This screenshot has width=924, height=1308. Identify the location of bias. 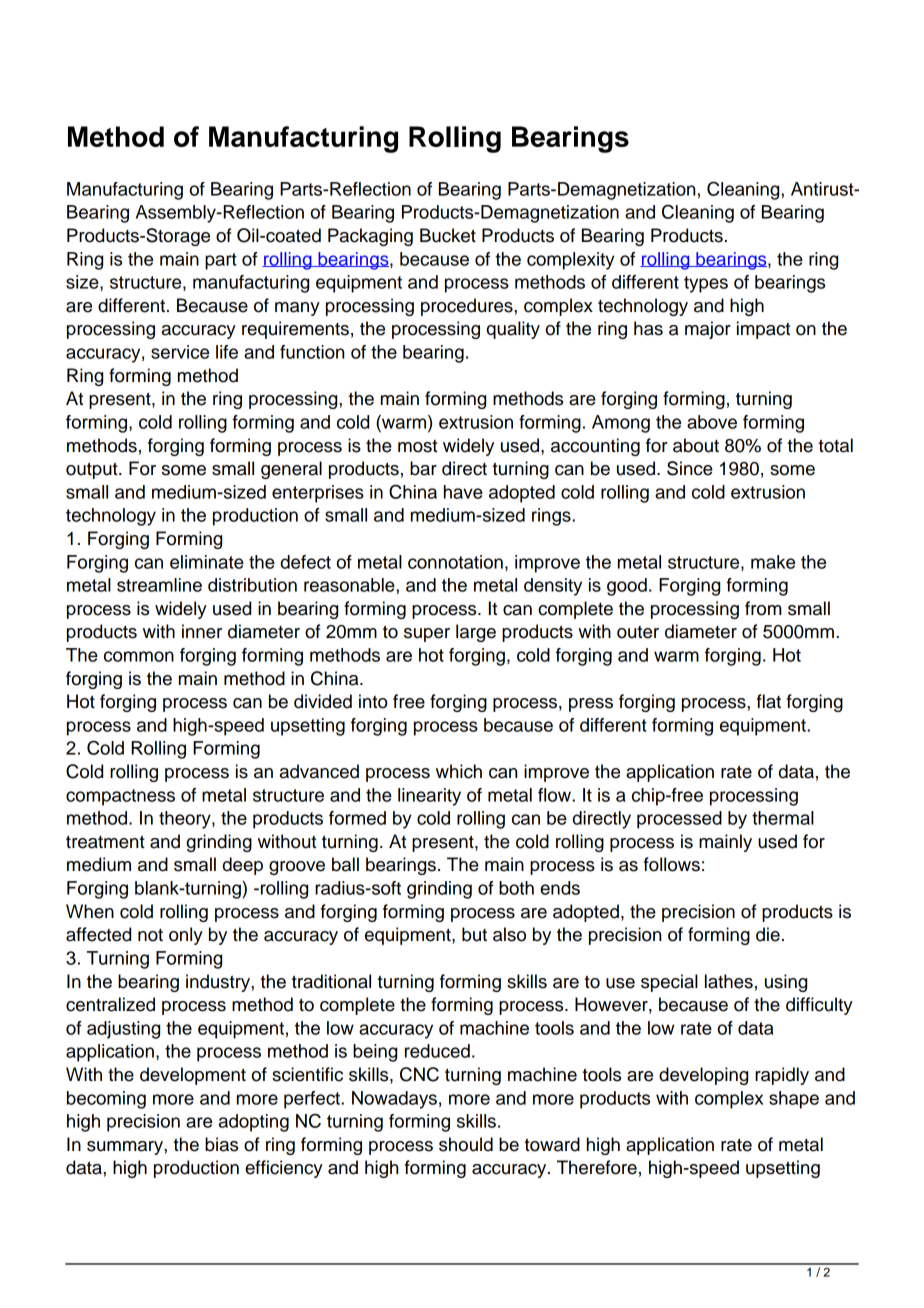
(221, 1144).
